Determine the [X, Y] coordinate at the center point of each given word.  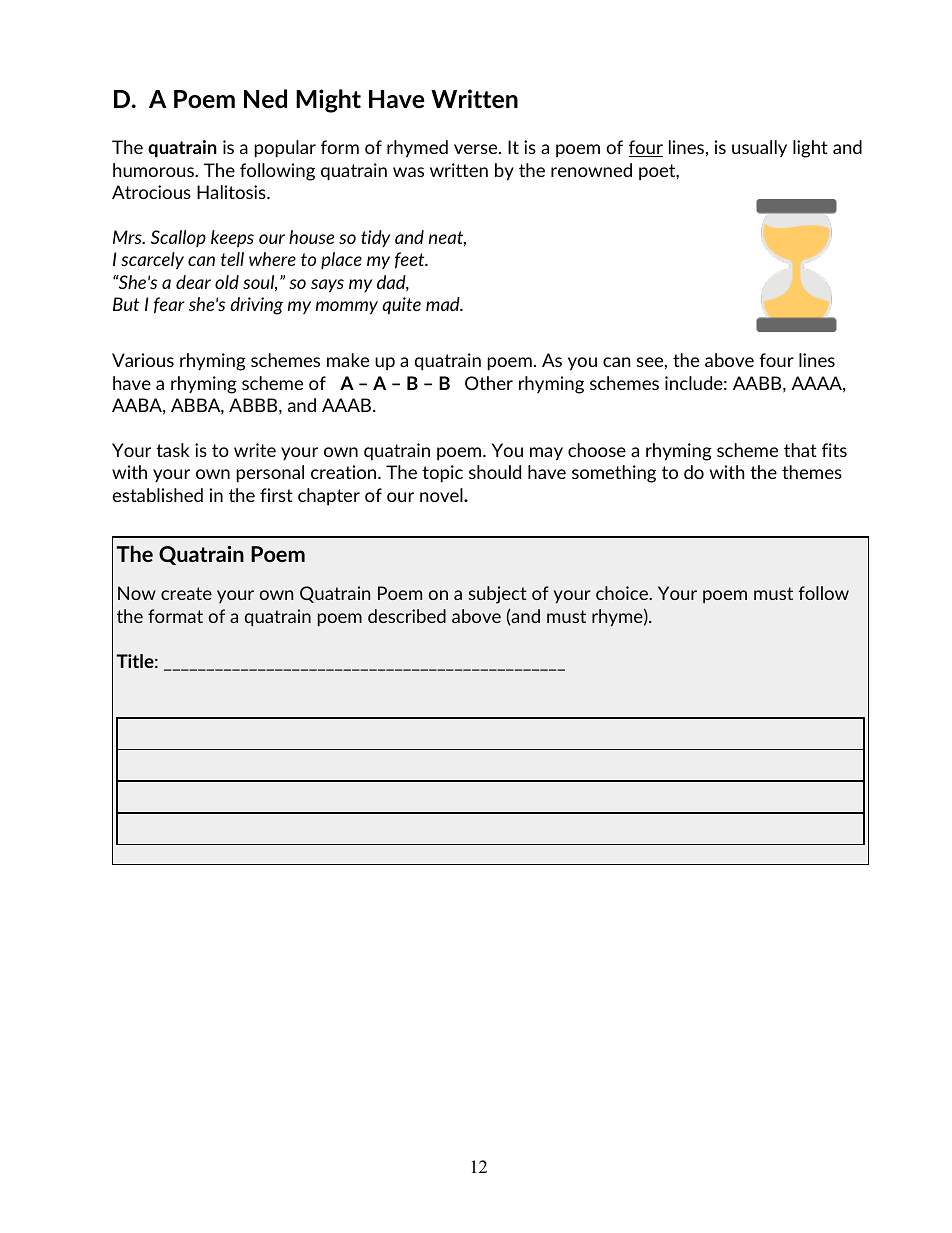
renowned [591, 170]
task [173, 450]
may [546, 454]
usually [759, 148]
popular [285, 149]
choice [623, 593]
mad [444, 304]
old [227, 282]
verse [477, 149]
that [800, 450]
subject [498, 595]
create [186, 593]
